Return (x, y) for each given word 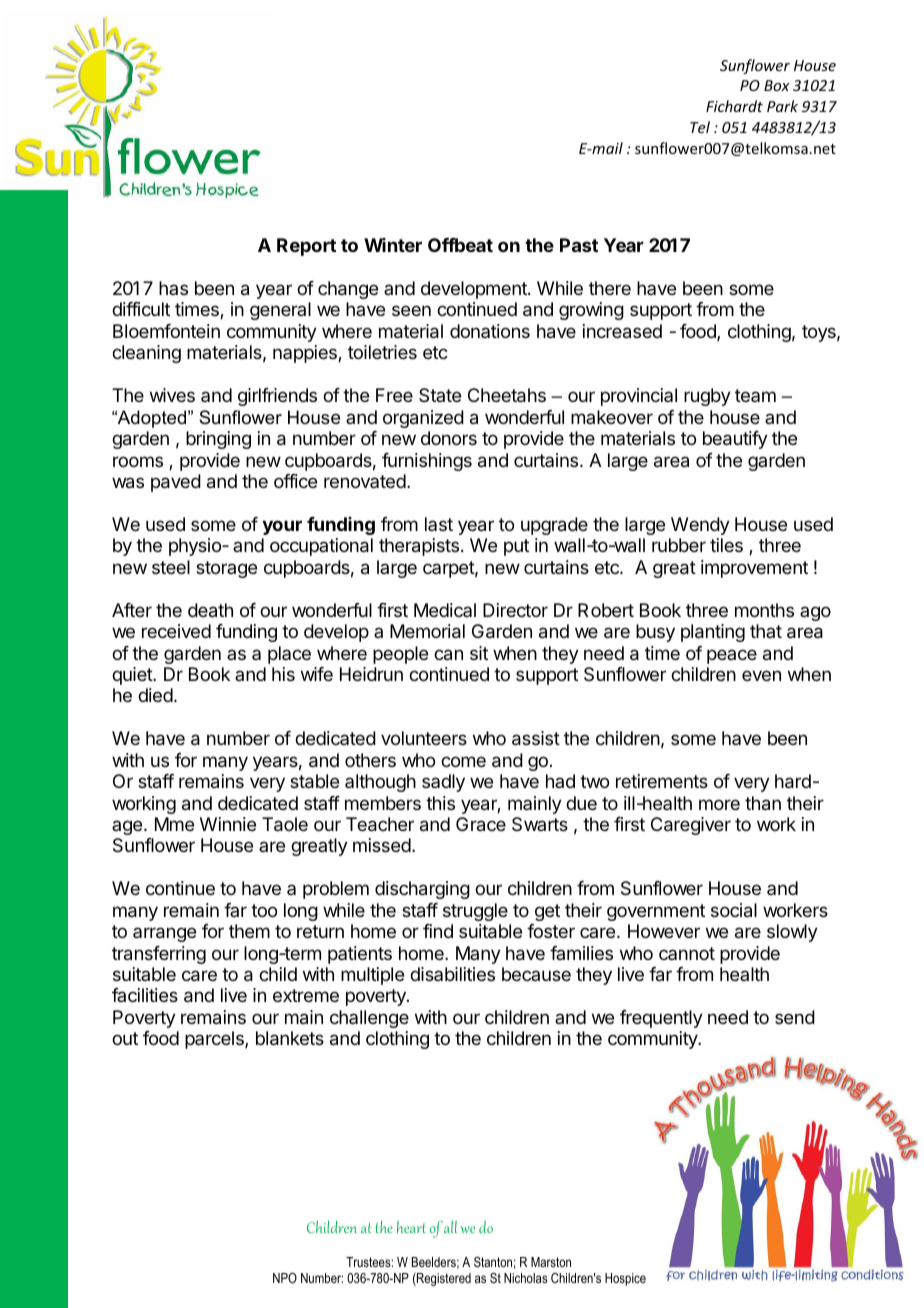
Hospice (625, 1279)
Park (782, 106)
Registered (443, 1279)
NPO (285, 1278)
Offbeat (460, 245)
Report (306, 247)
